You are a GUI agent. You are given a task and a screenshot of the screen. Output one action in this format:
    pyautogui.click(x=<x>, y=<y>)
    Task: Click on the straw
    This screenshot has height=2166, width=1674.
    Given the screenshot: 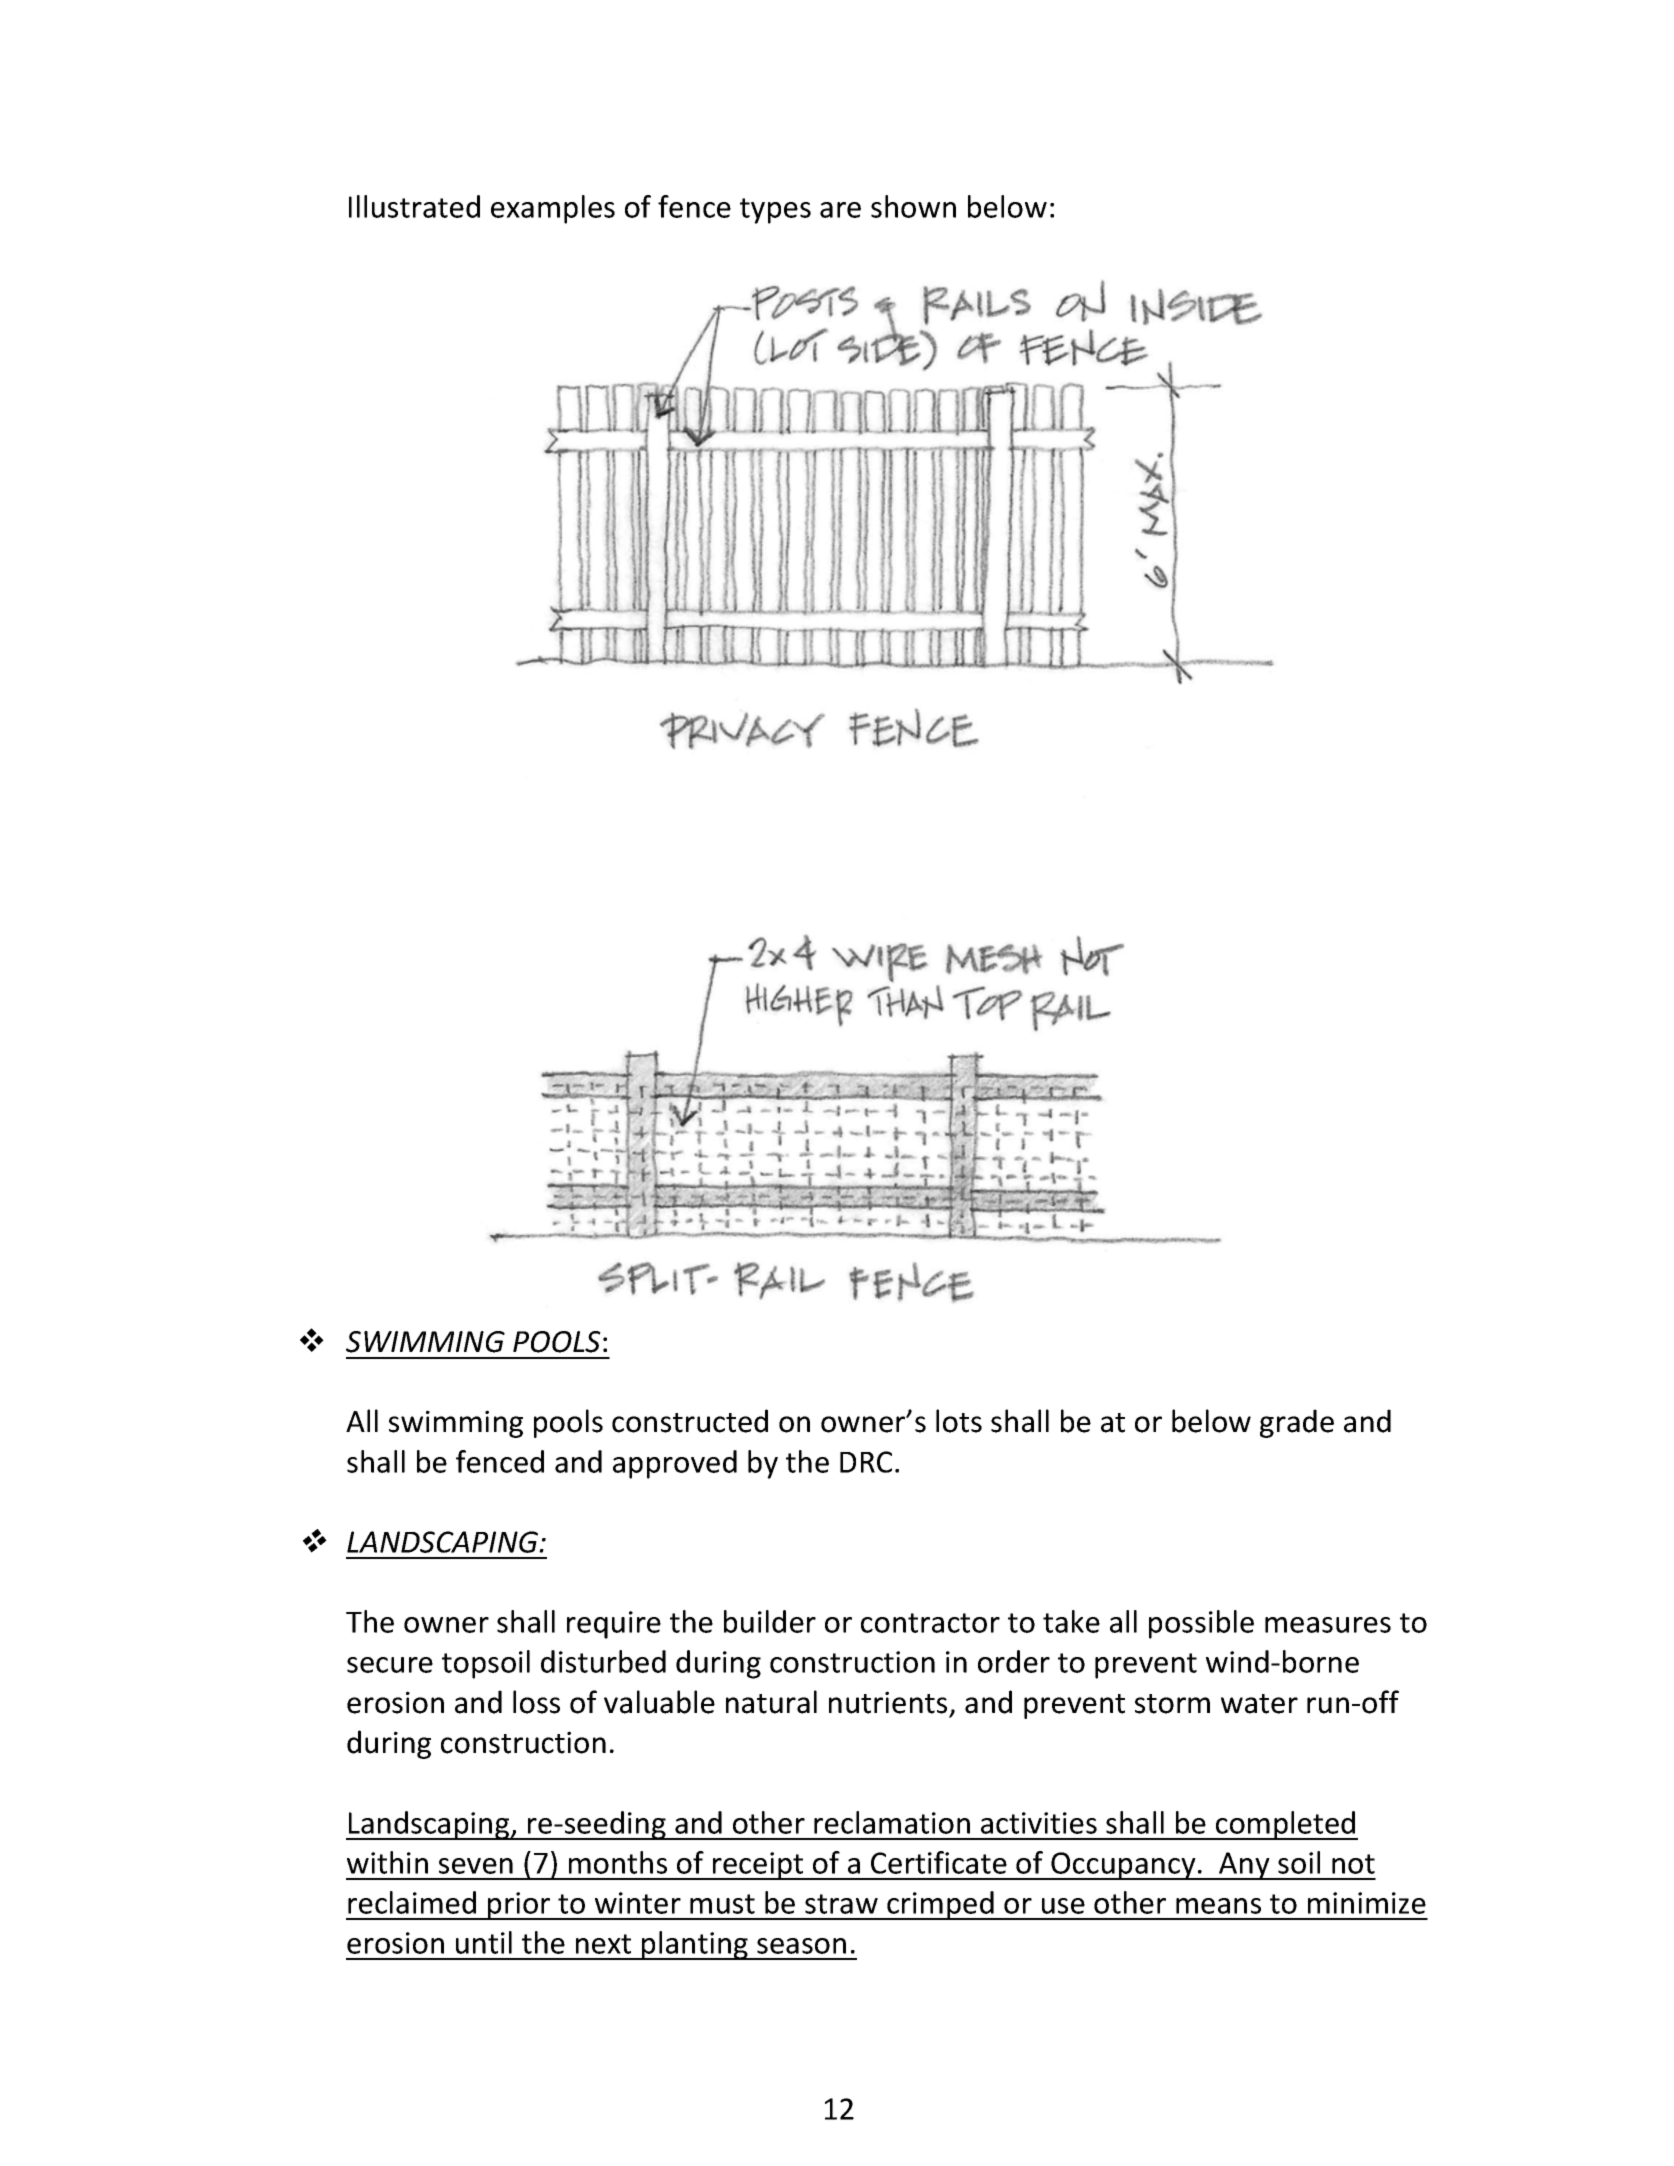 What is the action you would take?
    pyautogui.click(x=841, y=1904)
